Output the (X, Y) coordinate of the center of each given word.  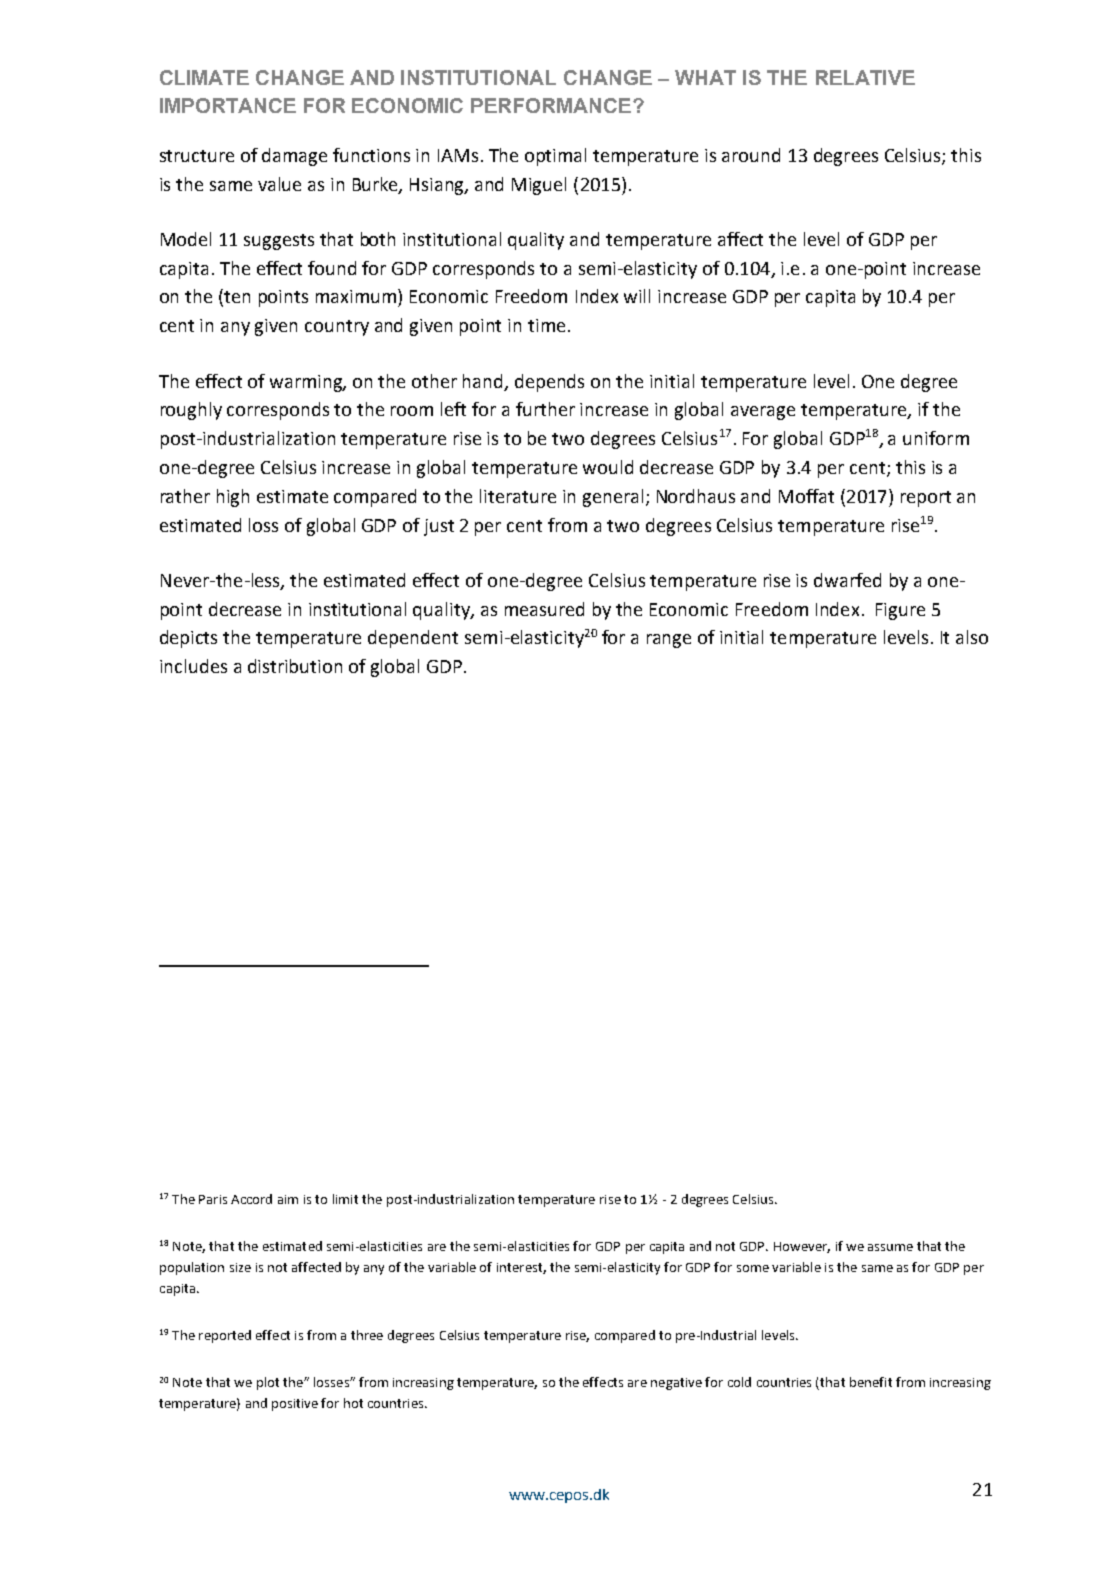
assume (890, 1247)
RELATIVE (865, 77)
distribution (295, 666)
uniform (936, 438)
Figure (900, 611)
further (545, 409)
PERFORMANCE (552, 105)
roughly (191, 411)
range (669, 641)
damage (294, 157)
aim (288, 1199)
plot (268, 1383)
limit (345, 1199)
